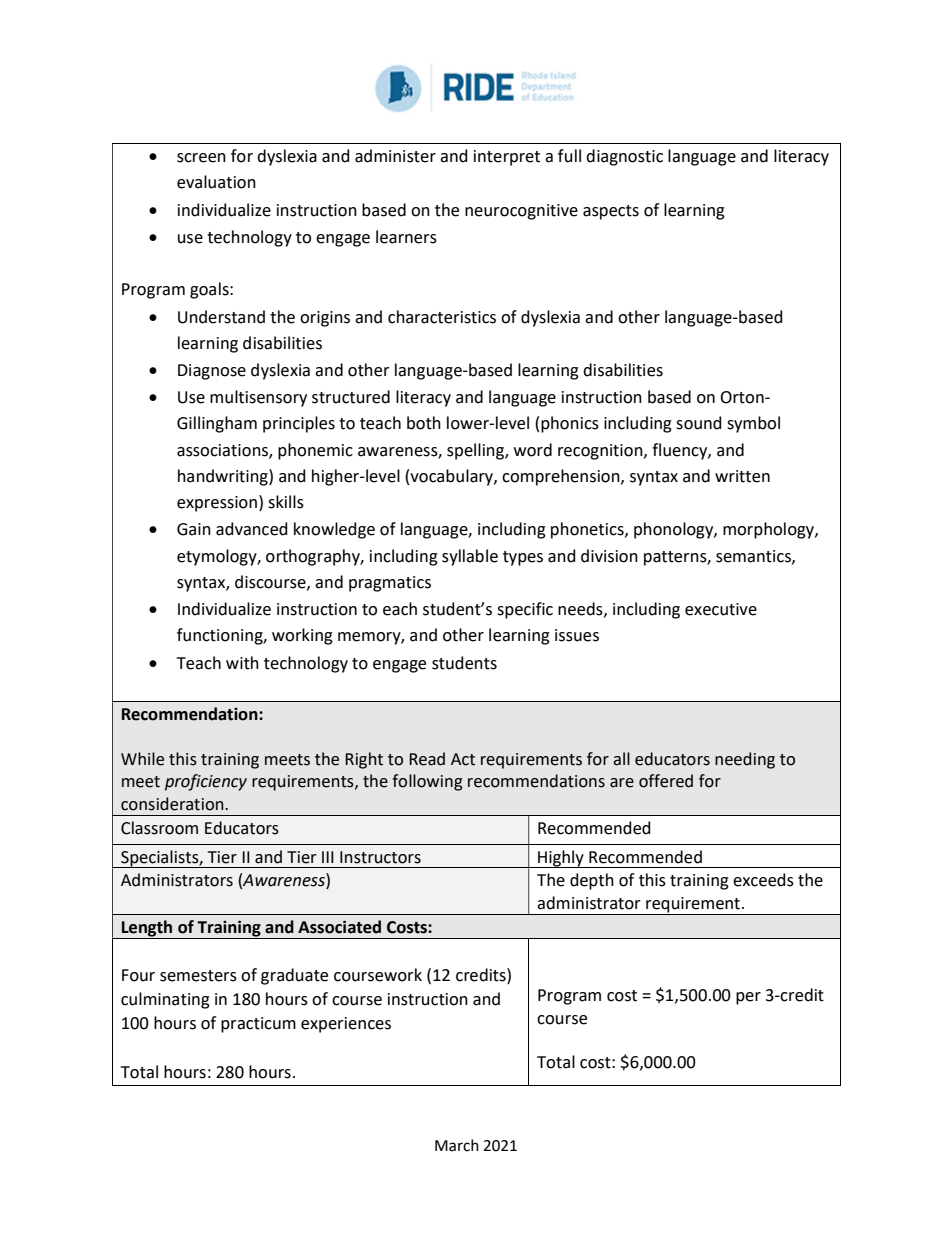  What do you see at coordinates (457, 1145) in the page?
I see `March` at bounding box center [457, 1145].
